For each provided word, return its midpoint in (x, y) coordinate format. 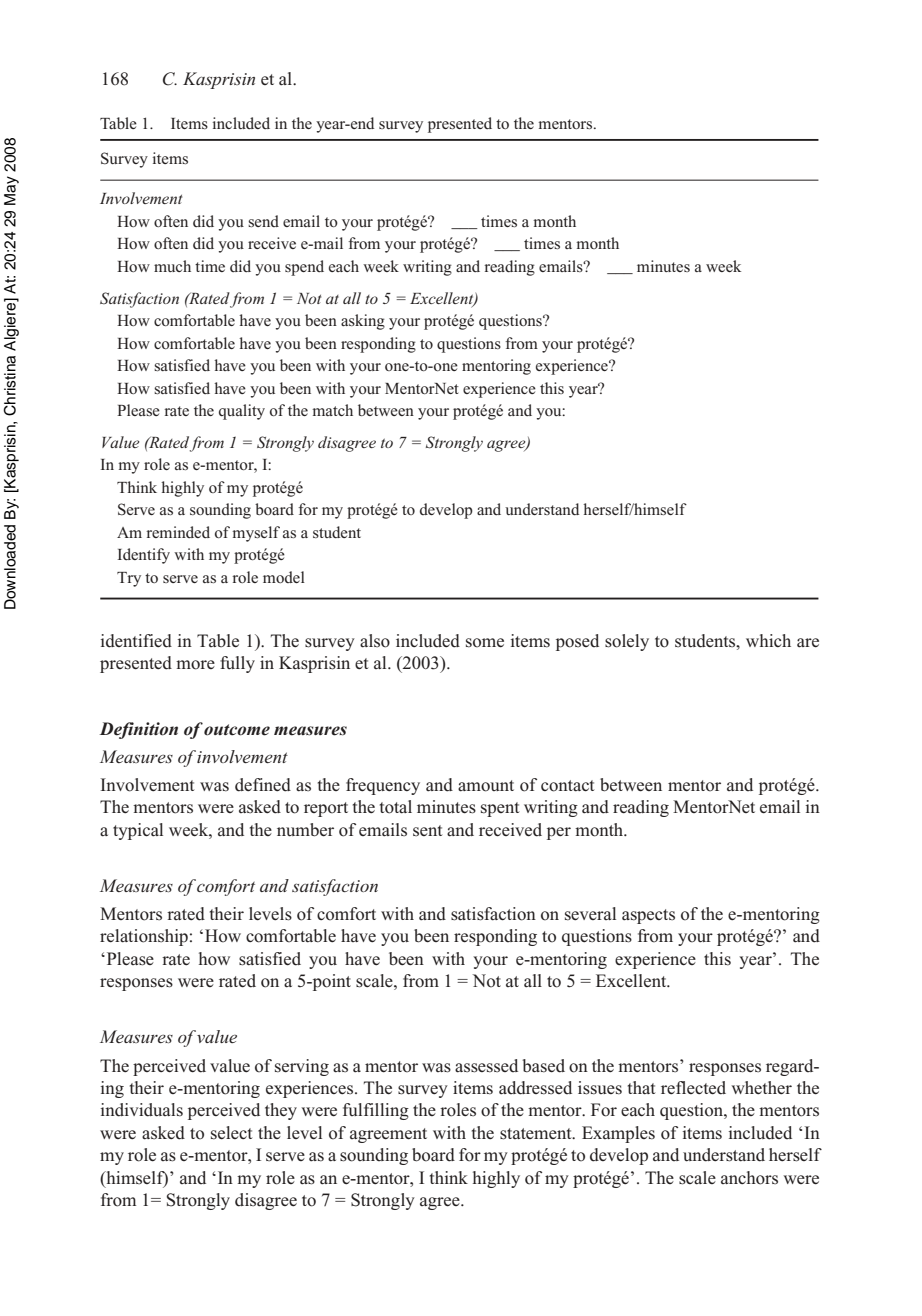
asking (363, 322)
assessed (486, 1066)
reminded (178, 532)
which (768, 640)
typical (138, 831)
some (485, 643)
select (232, 1133)
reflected (693, 1088)
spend (304, 268)
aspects (648, 916)
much (172, 266)
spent (500, 809)
